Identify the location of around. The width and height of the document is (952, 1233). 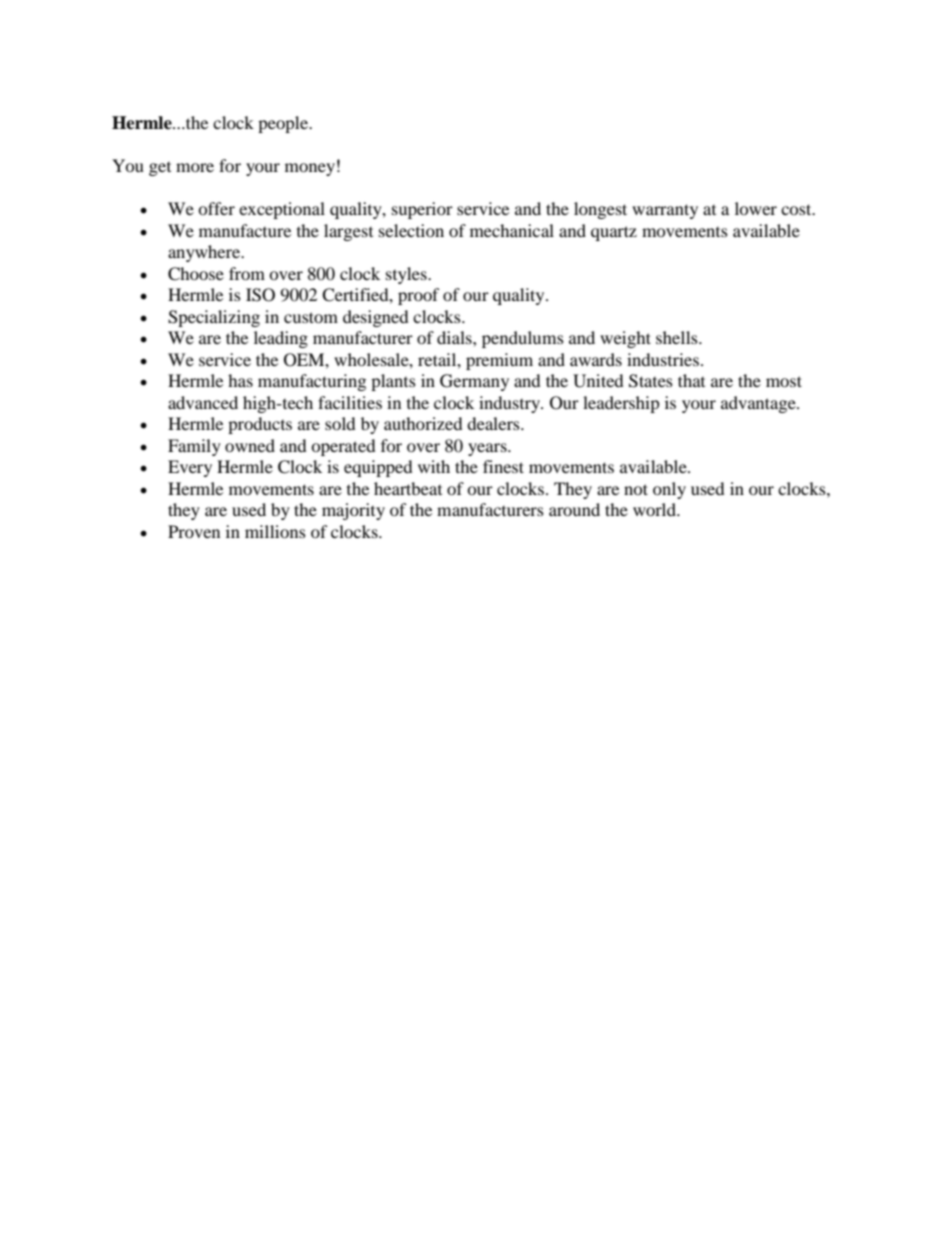
(574, 509).
